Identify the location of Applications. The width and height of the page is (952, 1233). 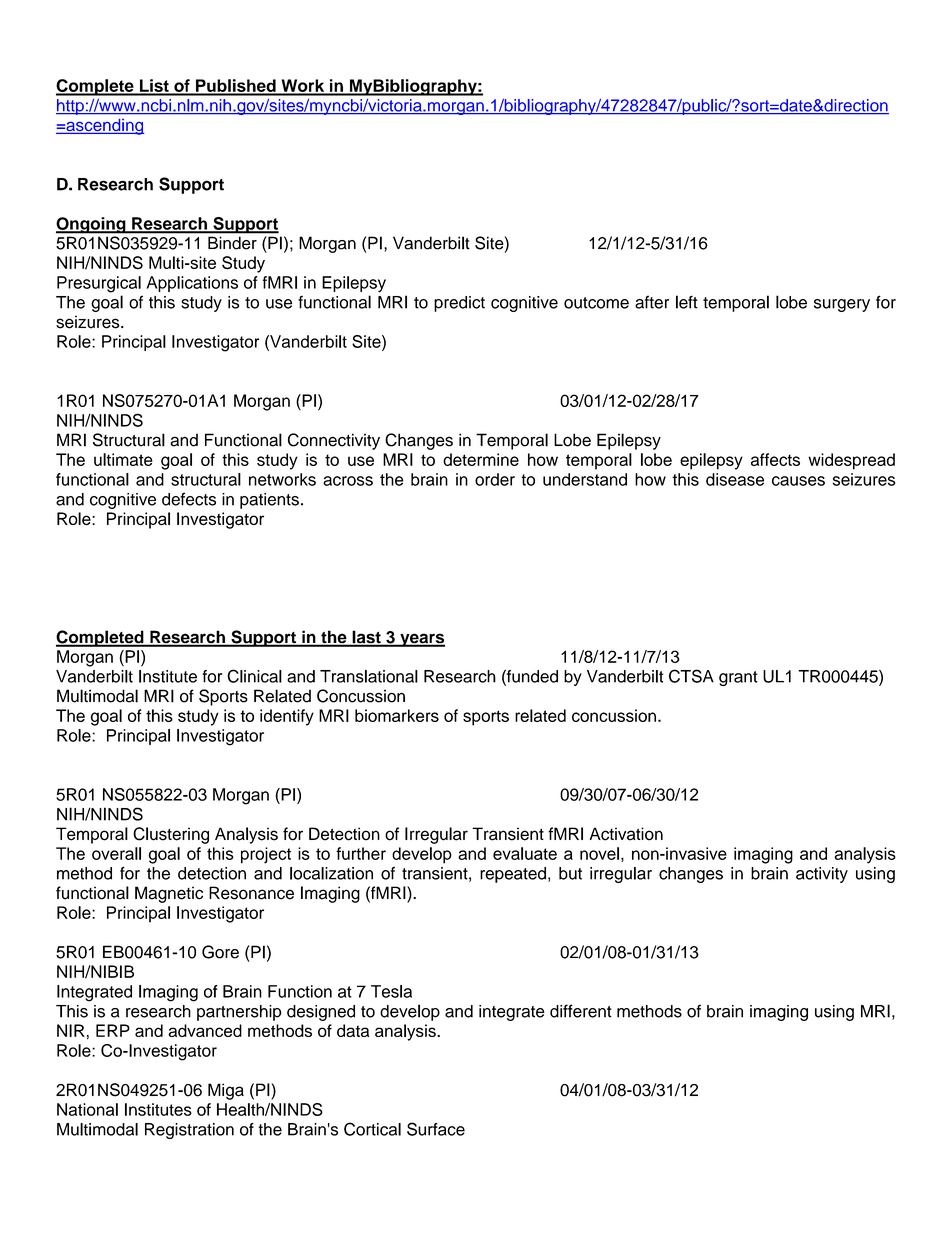
(192, 284).
